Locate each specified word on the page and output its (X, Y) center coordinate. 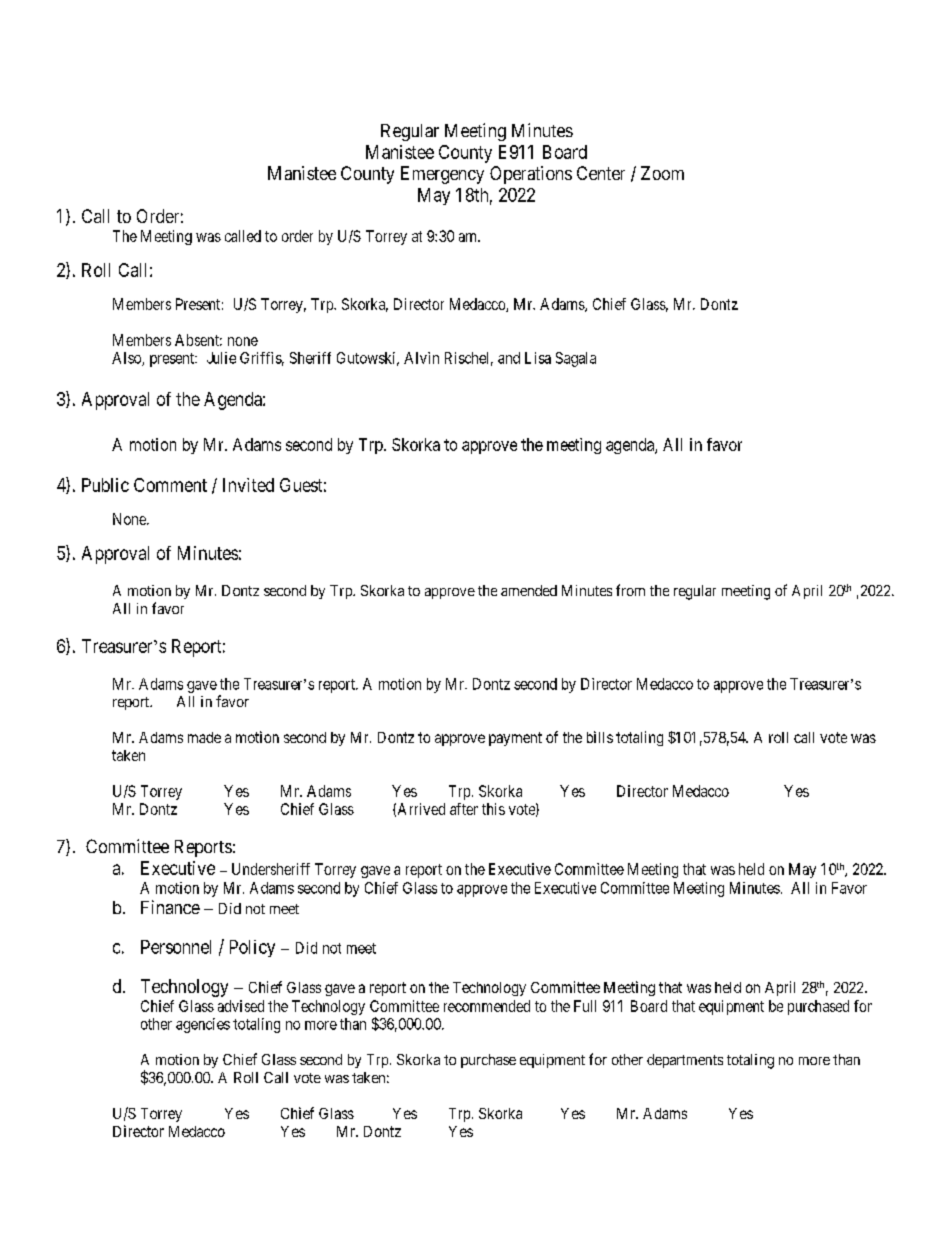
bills (600, 737)
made (204, 737)
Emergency (442, 175)
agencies (203, 1025)
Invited (248, 485)
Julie (221, 358)
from (630, 590)
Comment (170, 485)
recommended (487, 1006)
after (464, 809)
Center (601, 173)
